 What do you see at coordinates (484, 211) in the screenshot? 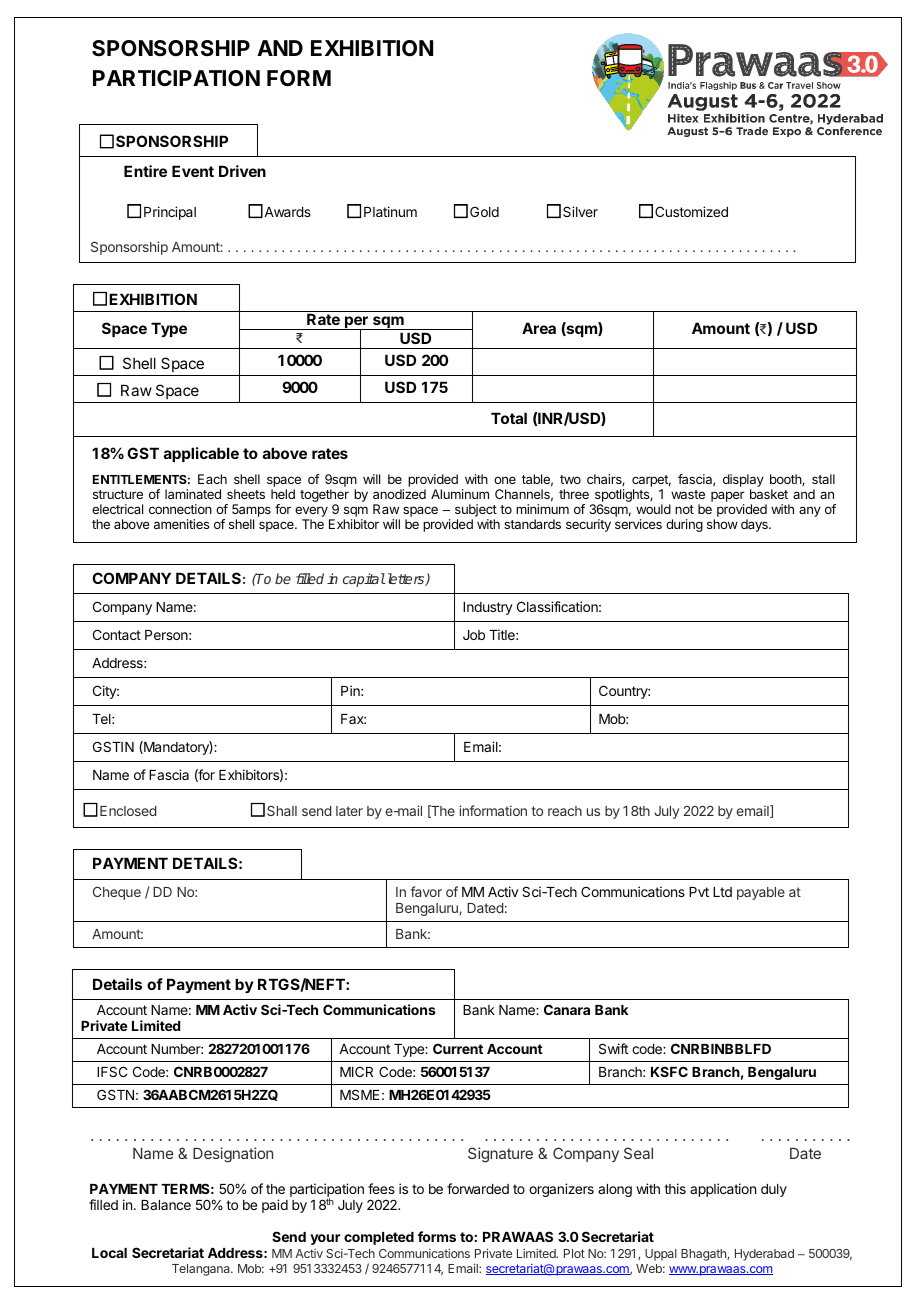
I see `Gold` at bounding box center [484, 211].
